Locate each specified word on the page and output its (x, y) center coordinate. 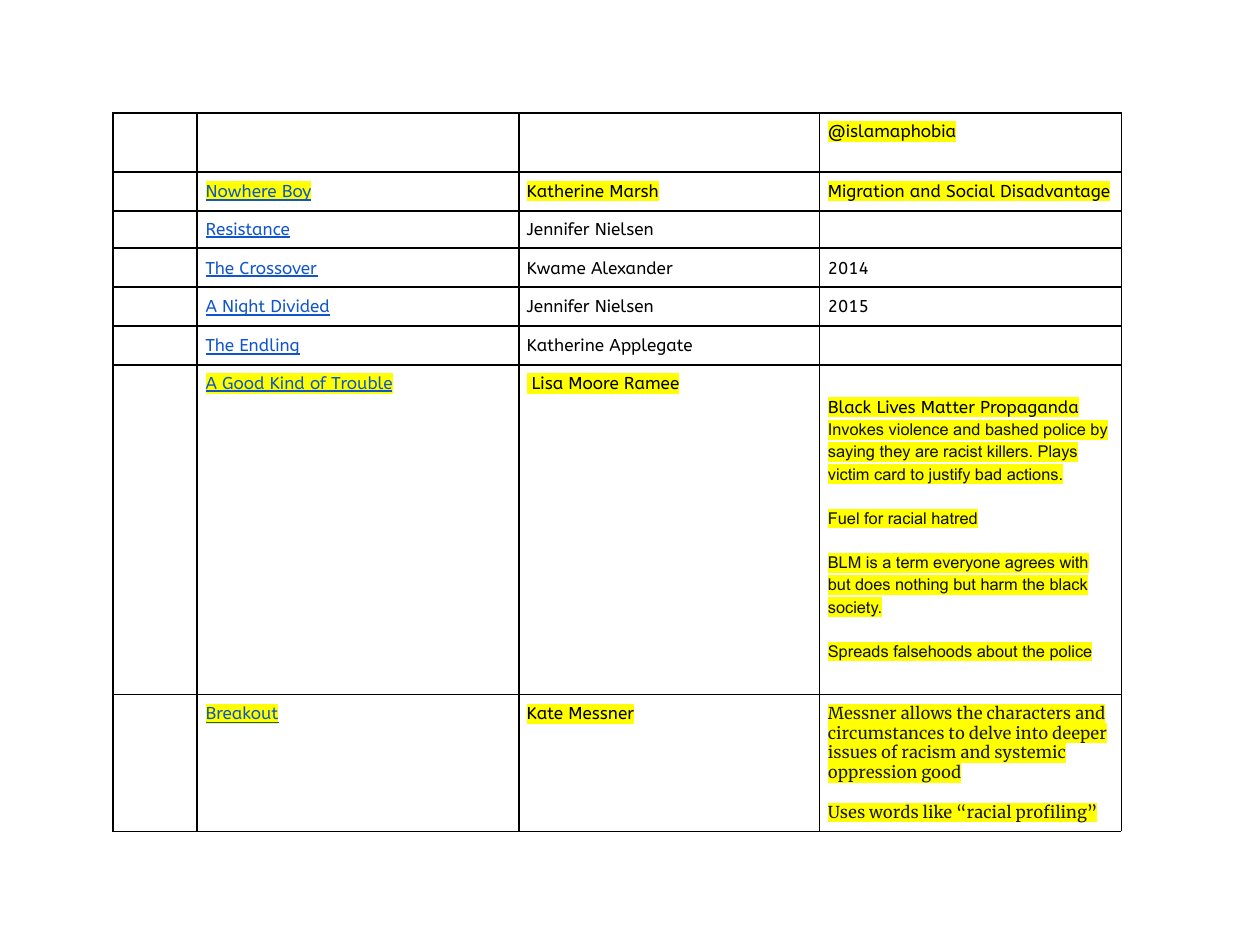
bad (988, 474)
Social (970, 191)
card (889, 474)
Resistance (248, 230)
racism (929, 751)
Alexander (632, 267)
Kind (288, 384)
